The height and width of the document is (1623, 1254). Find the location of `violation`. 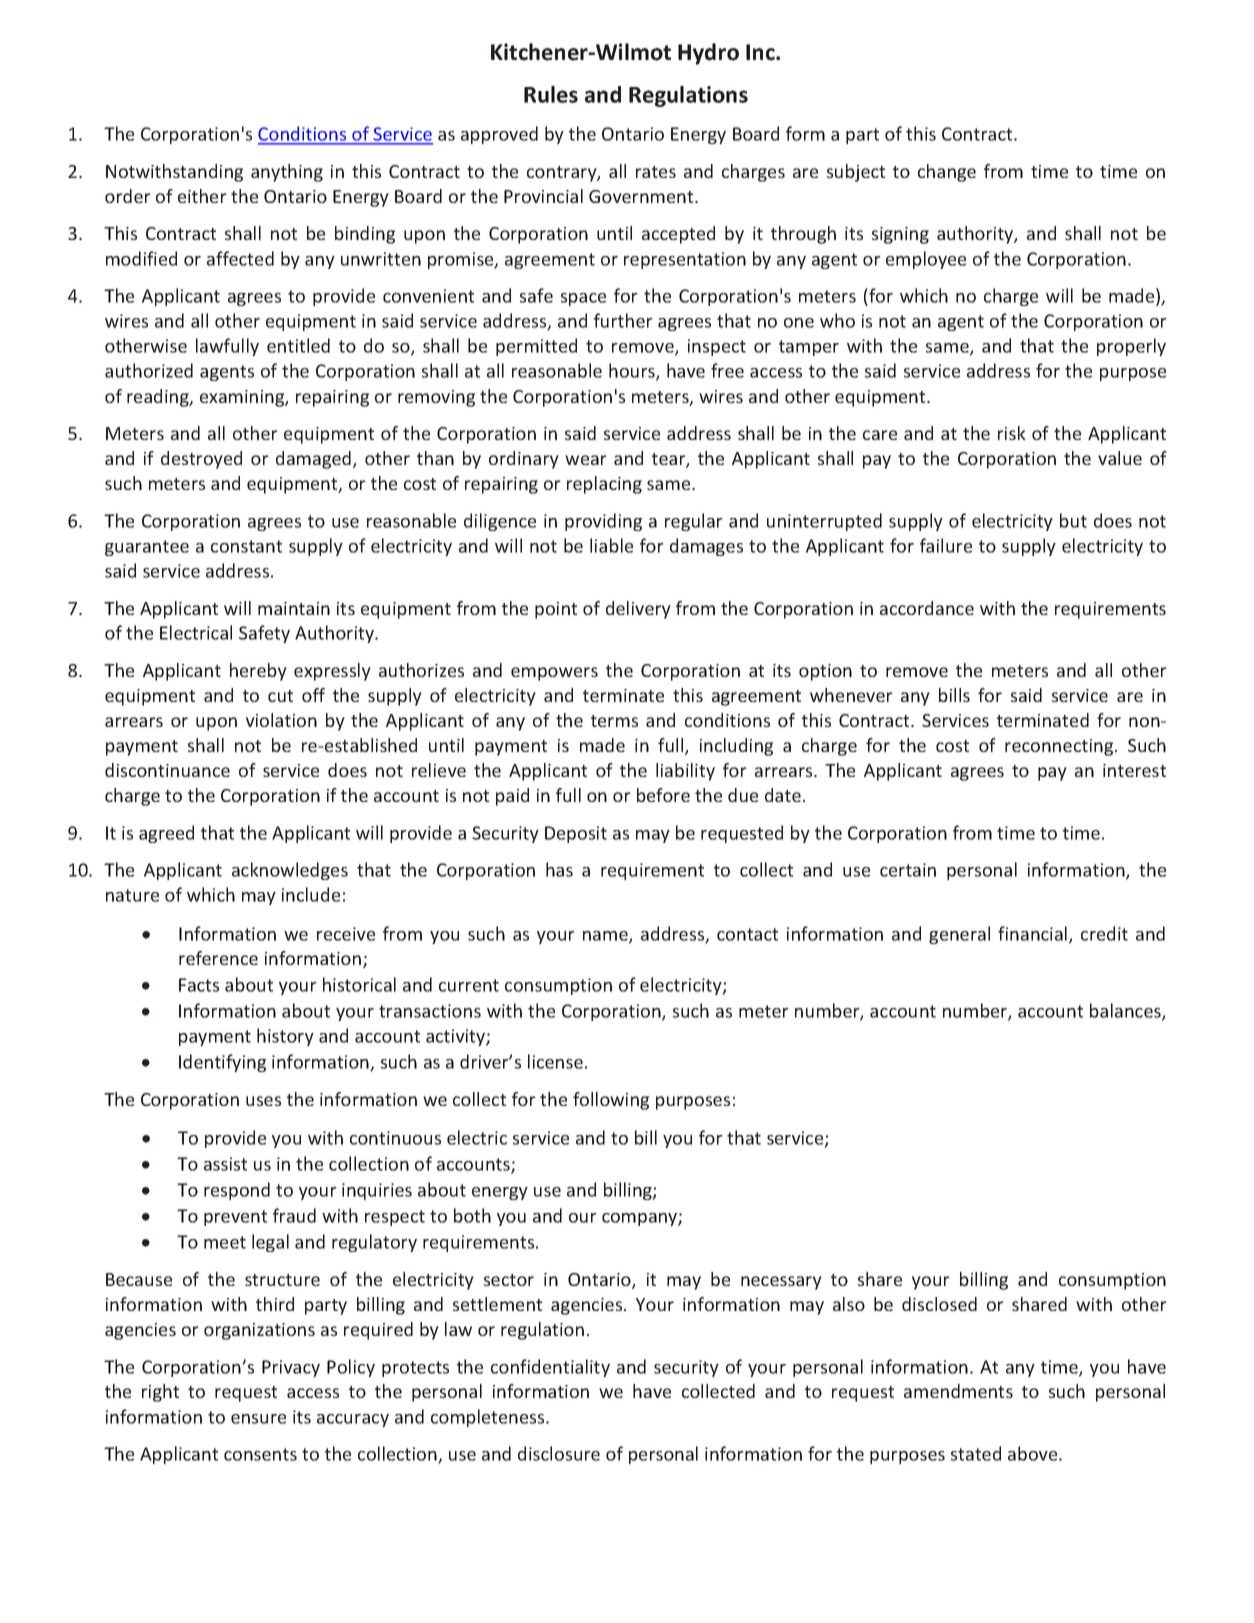

violation is located at coordinates (281, 720).
